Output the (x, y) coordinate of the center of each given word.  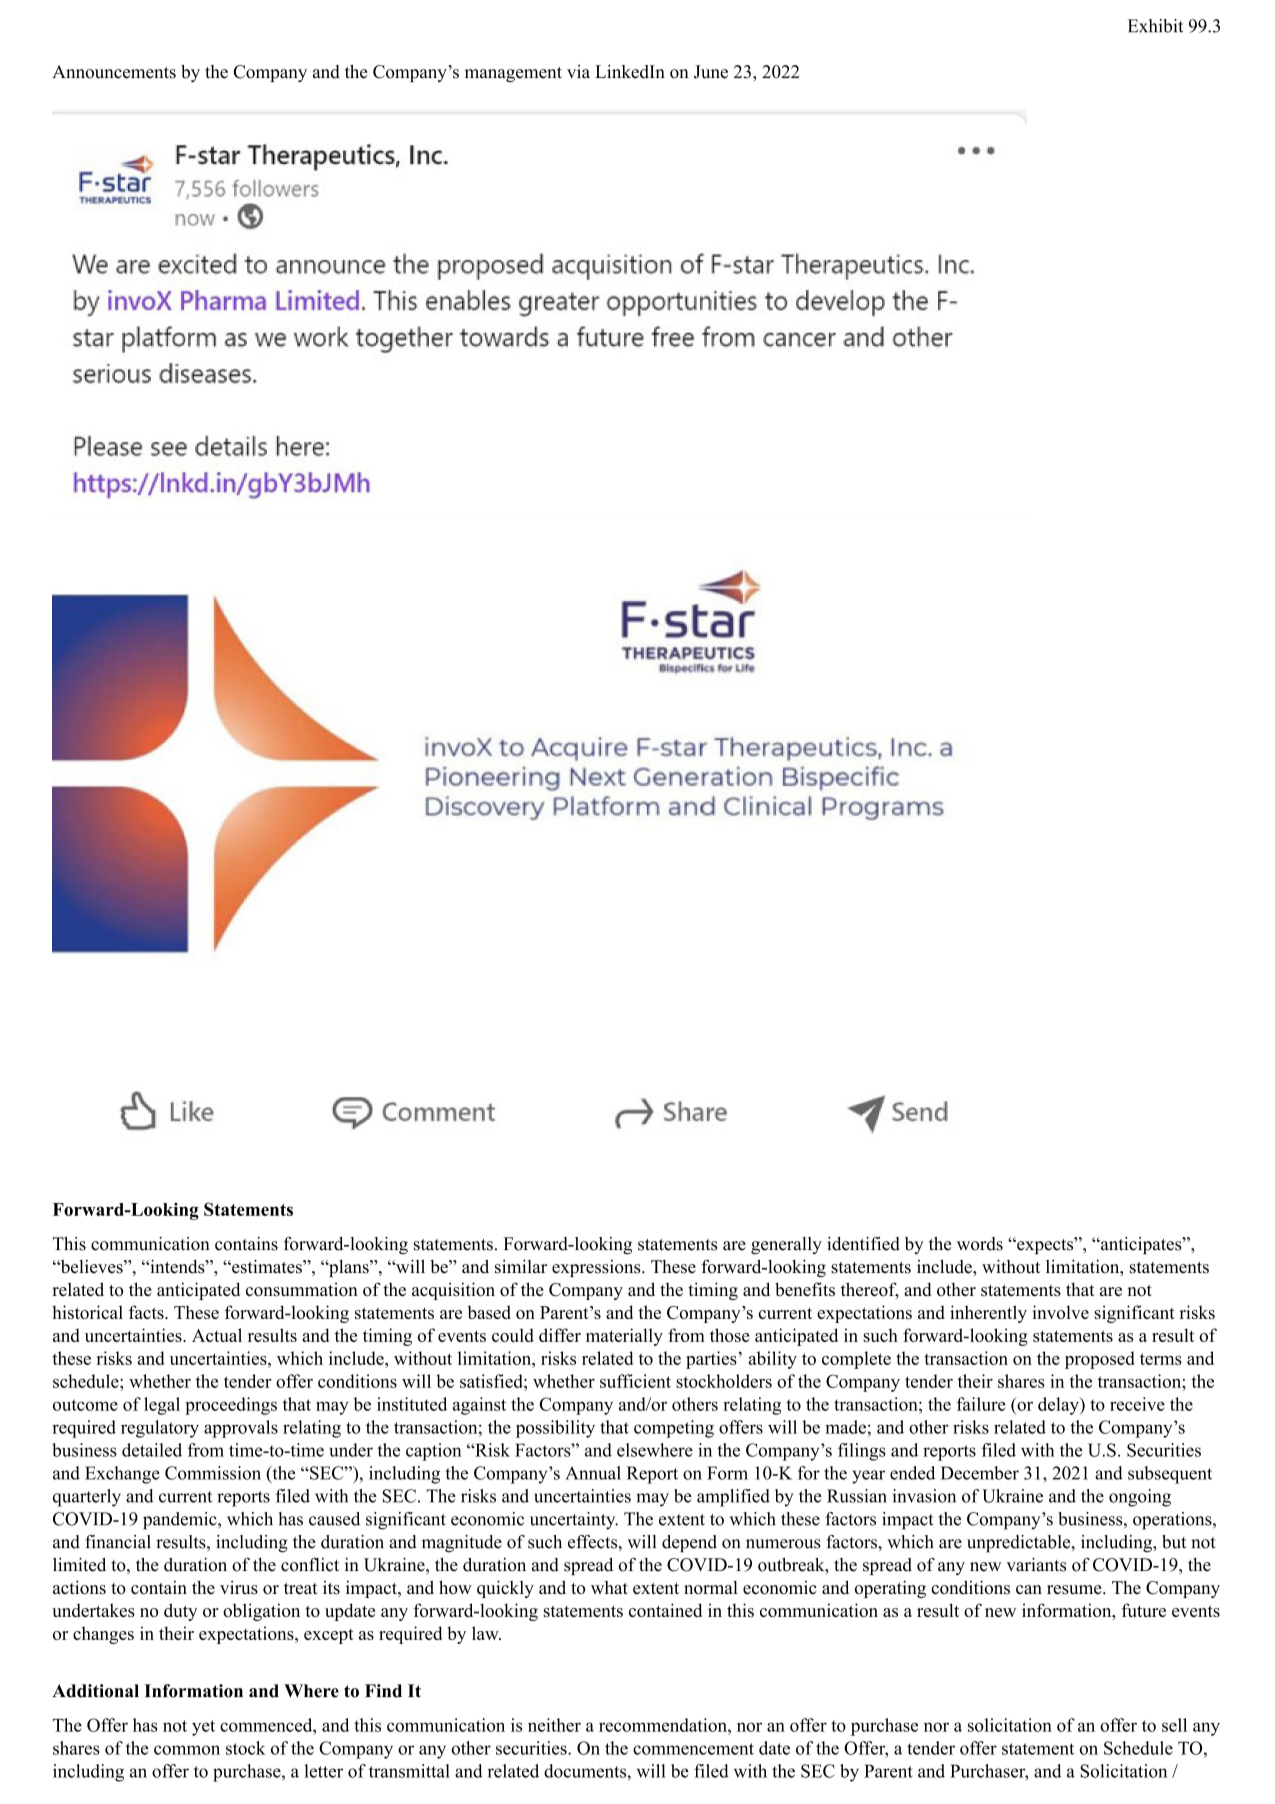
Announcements (114, 72)
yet (203, 1728)
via (578, 72)
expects (1045, 1245)
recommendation (664, 1725)
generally (786, 1246)
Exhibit (1155, 26)
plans (349, 1268)
